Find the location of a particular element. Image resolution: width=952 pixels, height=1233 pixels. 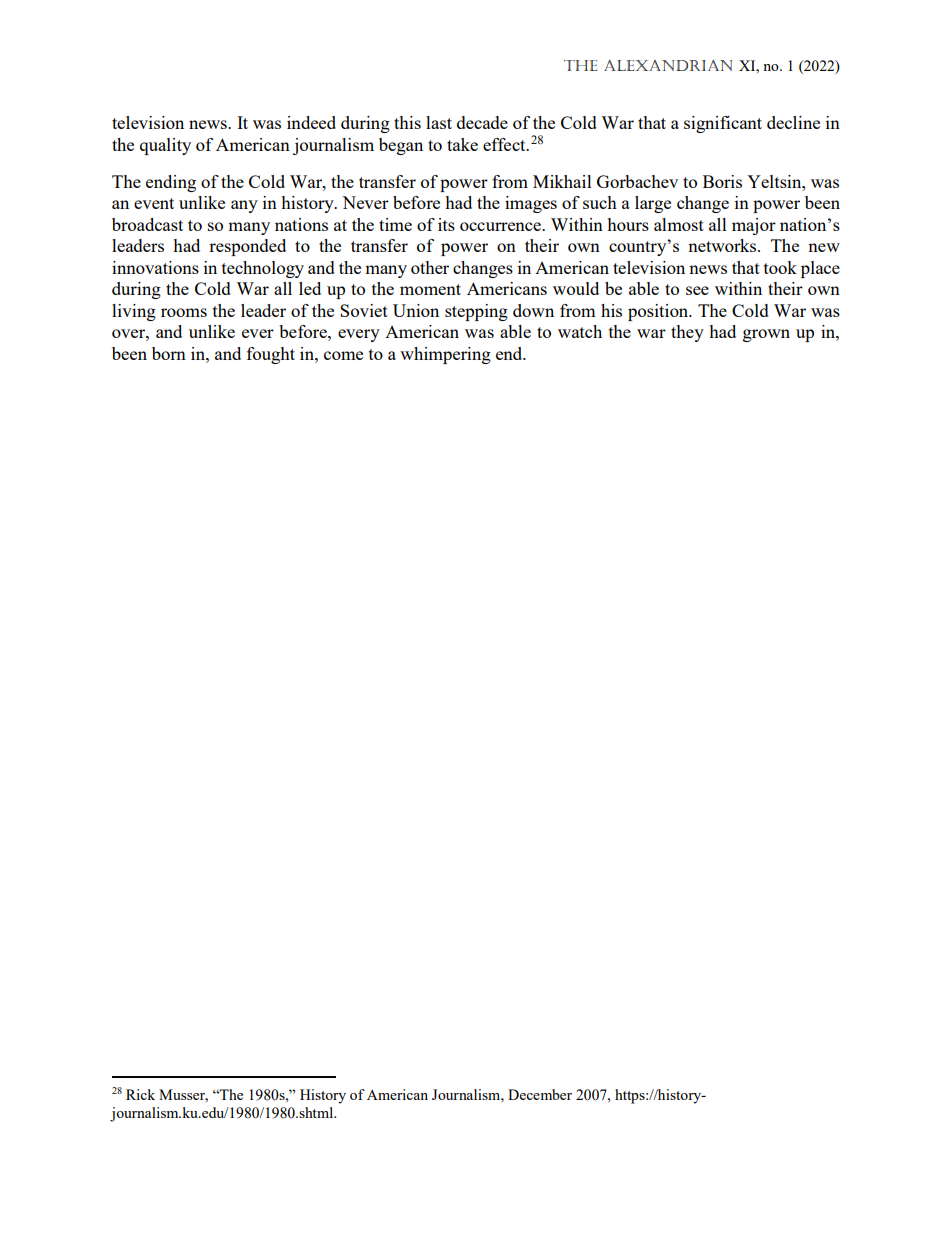

Rick is located at coordinates (140, 1094).
